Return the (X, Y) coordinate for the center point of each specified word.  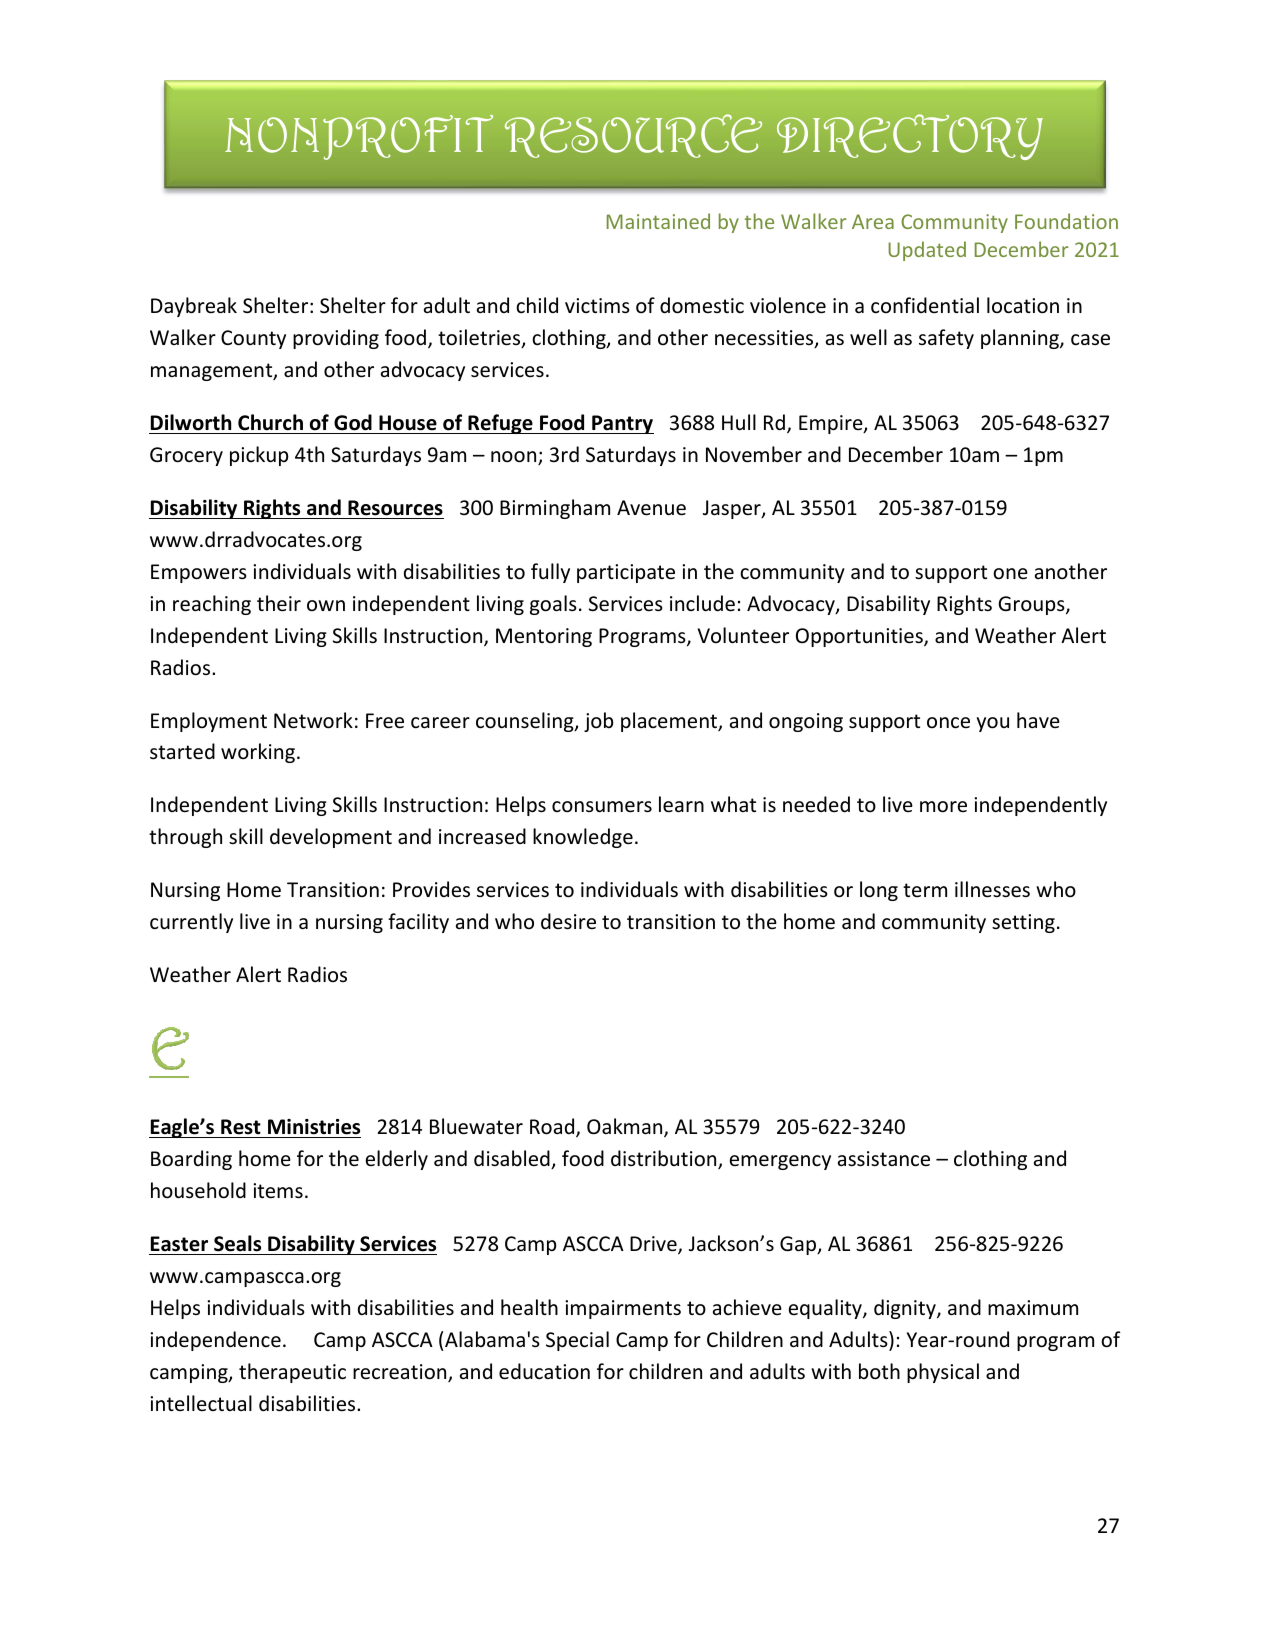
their (279, 603)
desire (568, 921)
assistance (884, 1159)
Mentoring (544, 637)
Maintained (658, 221)
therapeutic (292, 1373)
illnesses (992, 889)
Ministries (314, 1127)
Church (270, 422)
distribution (665, 1159)
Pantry (622, 424)
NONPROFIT (359, 137)
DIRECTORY (910, 137)
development (331, 838)
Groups (1032, 605)
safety (946, 339)
